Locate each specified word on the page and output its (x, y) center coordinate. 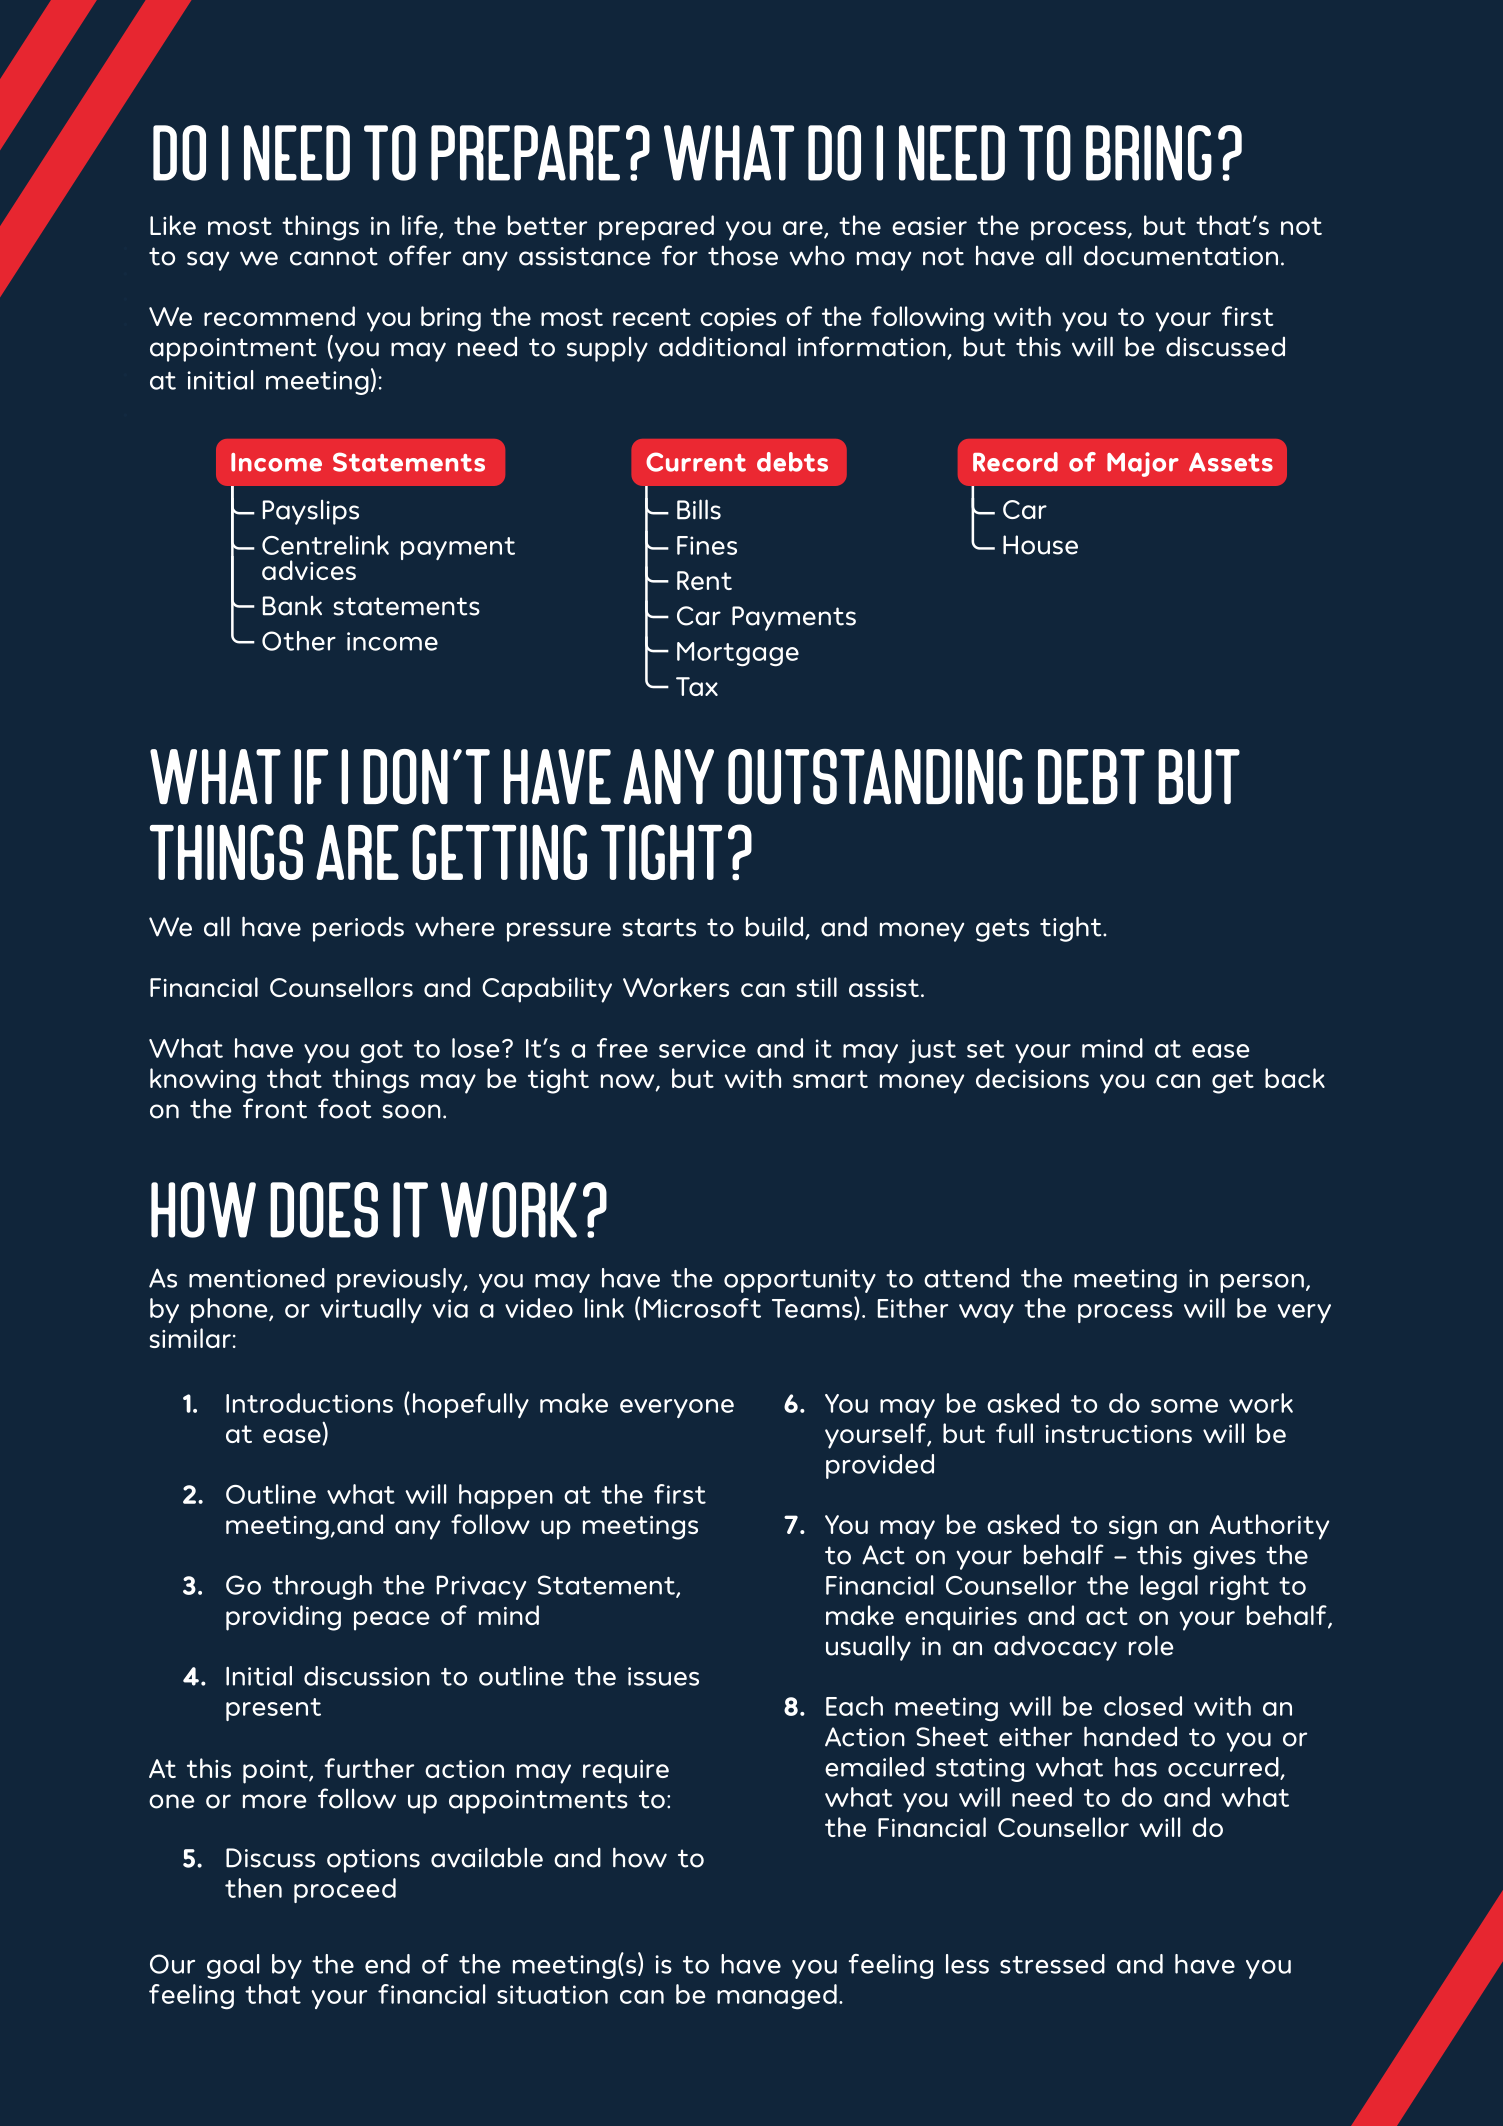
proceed (345, 1890)
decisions (1032, 1078)
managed (777, 1997)
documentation (1181, 255)
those (743, 255)
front (275, 1108)
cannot (334, 256)
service (702, 1048)
